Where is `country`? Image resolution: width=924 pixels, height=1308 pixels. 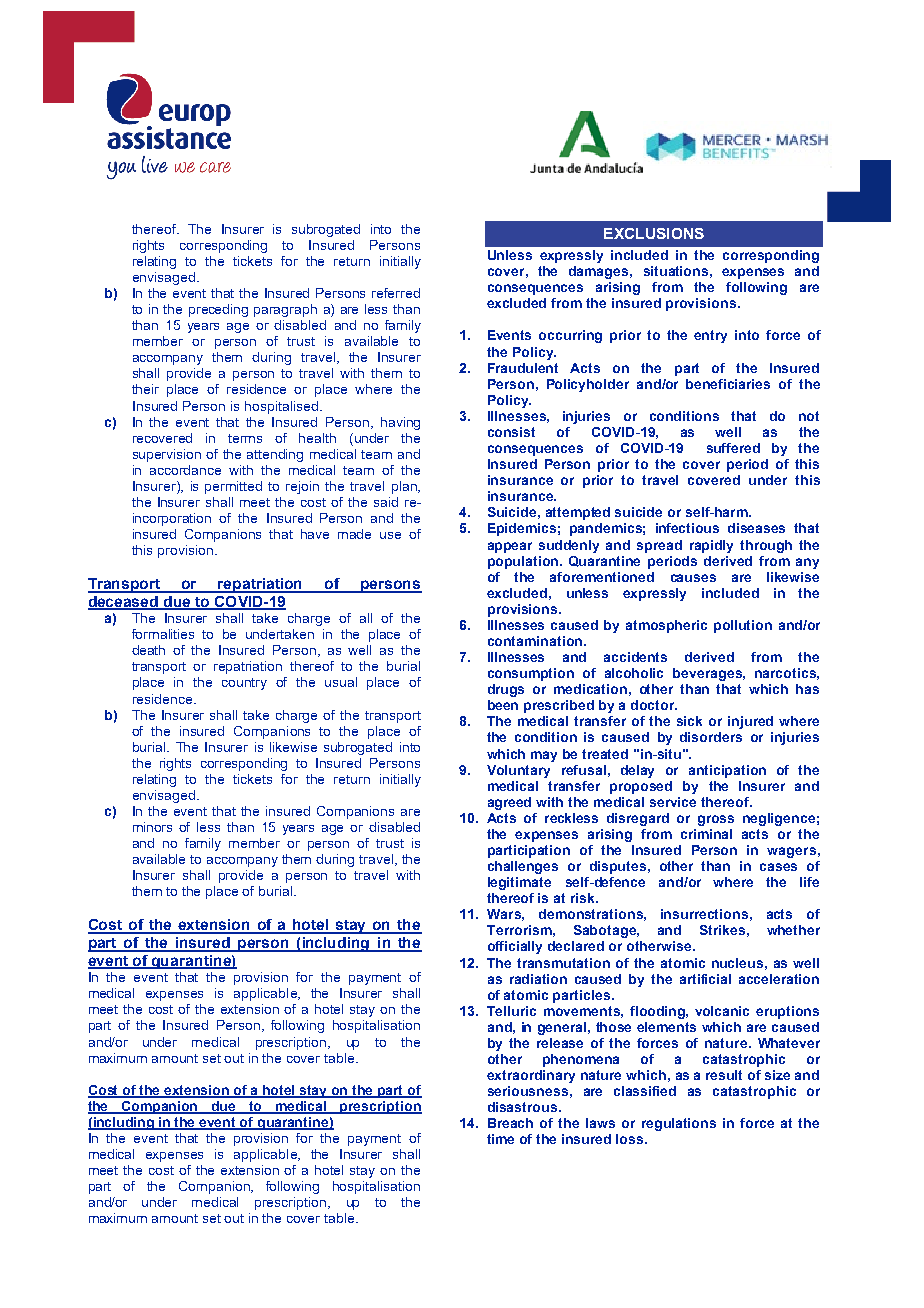
country is located at coordinates (244, 684).
